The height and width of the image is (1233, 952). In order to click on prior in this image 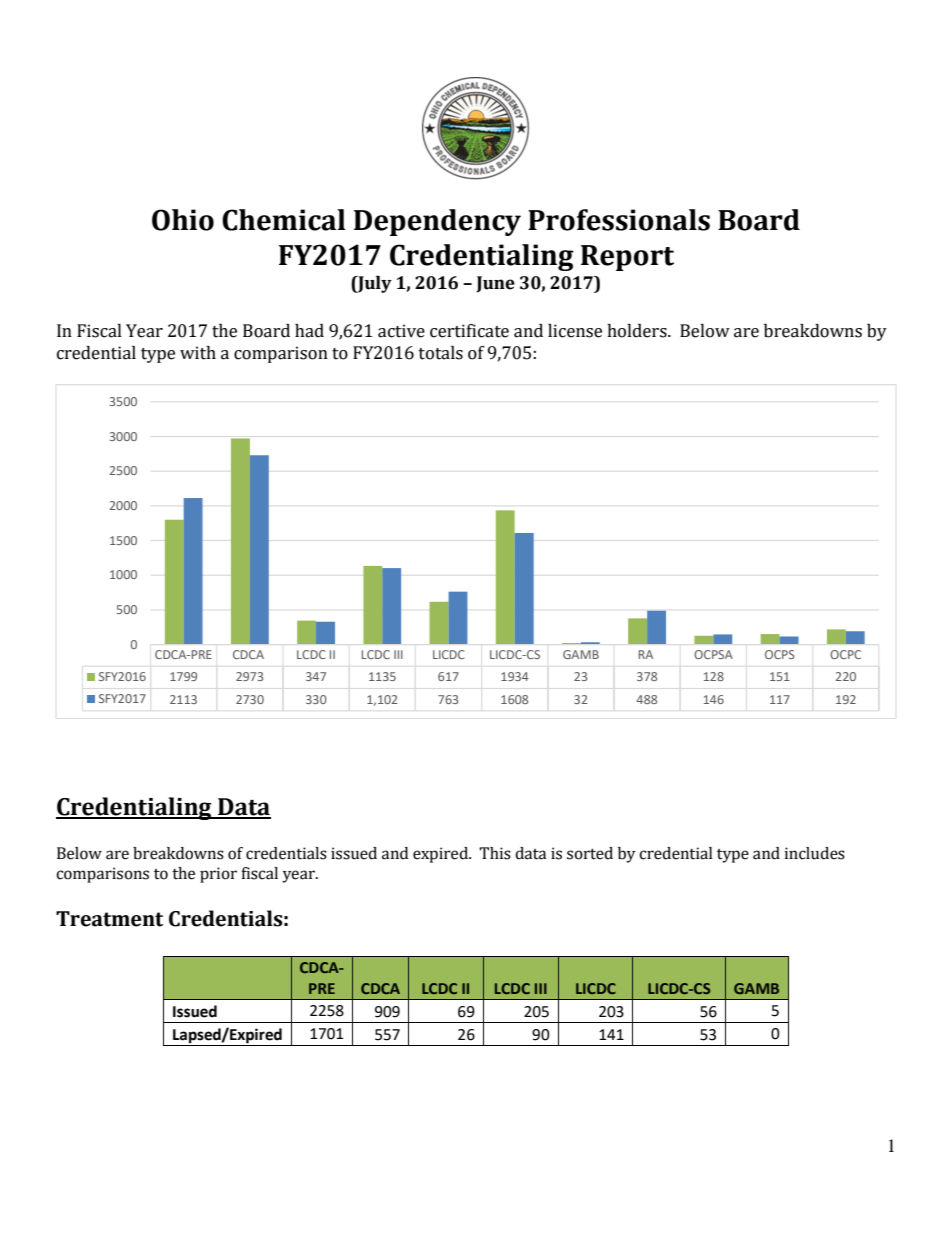, I will do `click(218, 875)`.
